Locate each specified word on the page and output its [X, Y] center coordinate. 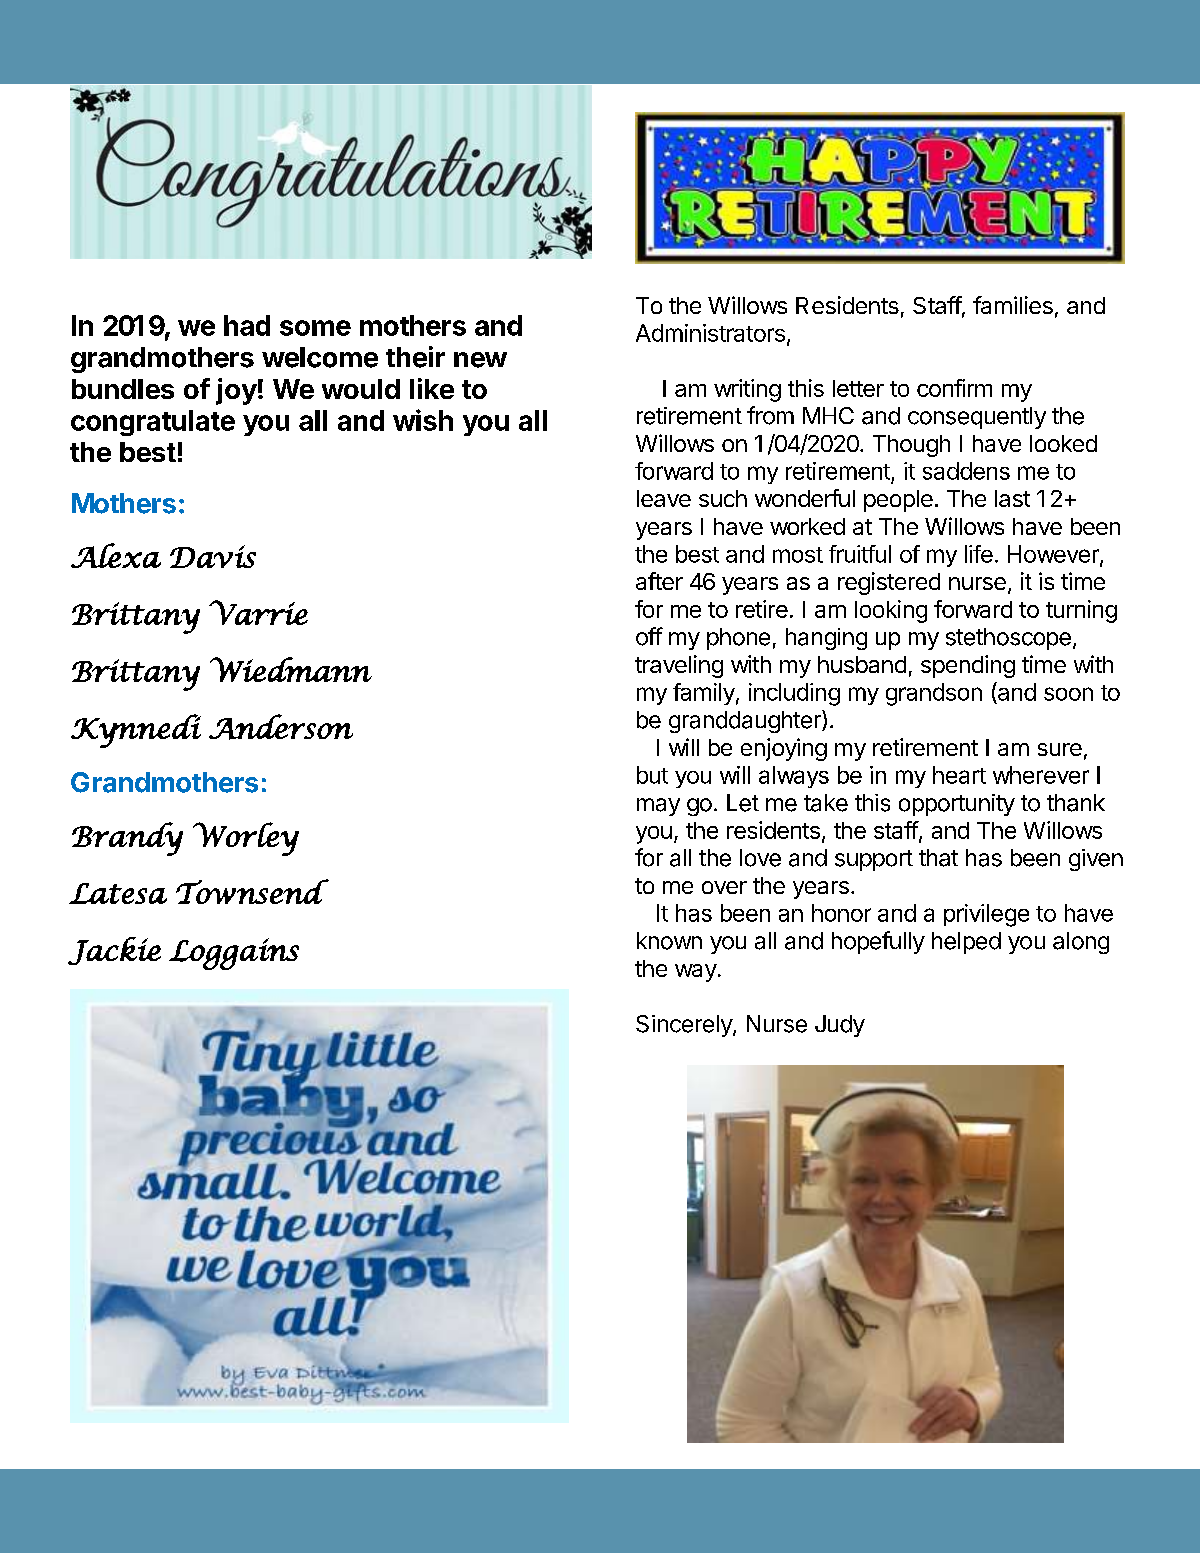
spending [968, 666]
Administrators [710, 333]
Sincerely [685, 1026]
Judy [840, 1026]
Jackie [114, 951]
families [1013, 305]
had [247, 325]
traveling [679, 666]
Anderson [281, 727]
